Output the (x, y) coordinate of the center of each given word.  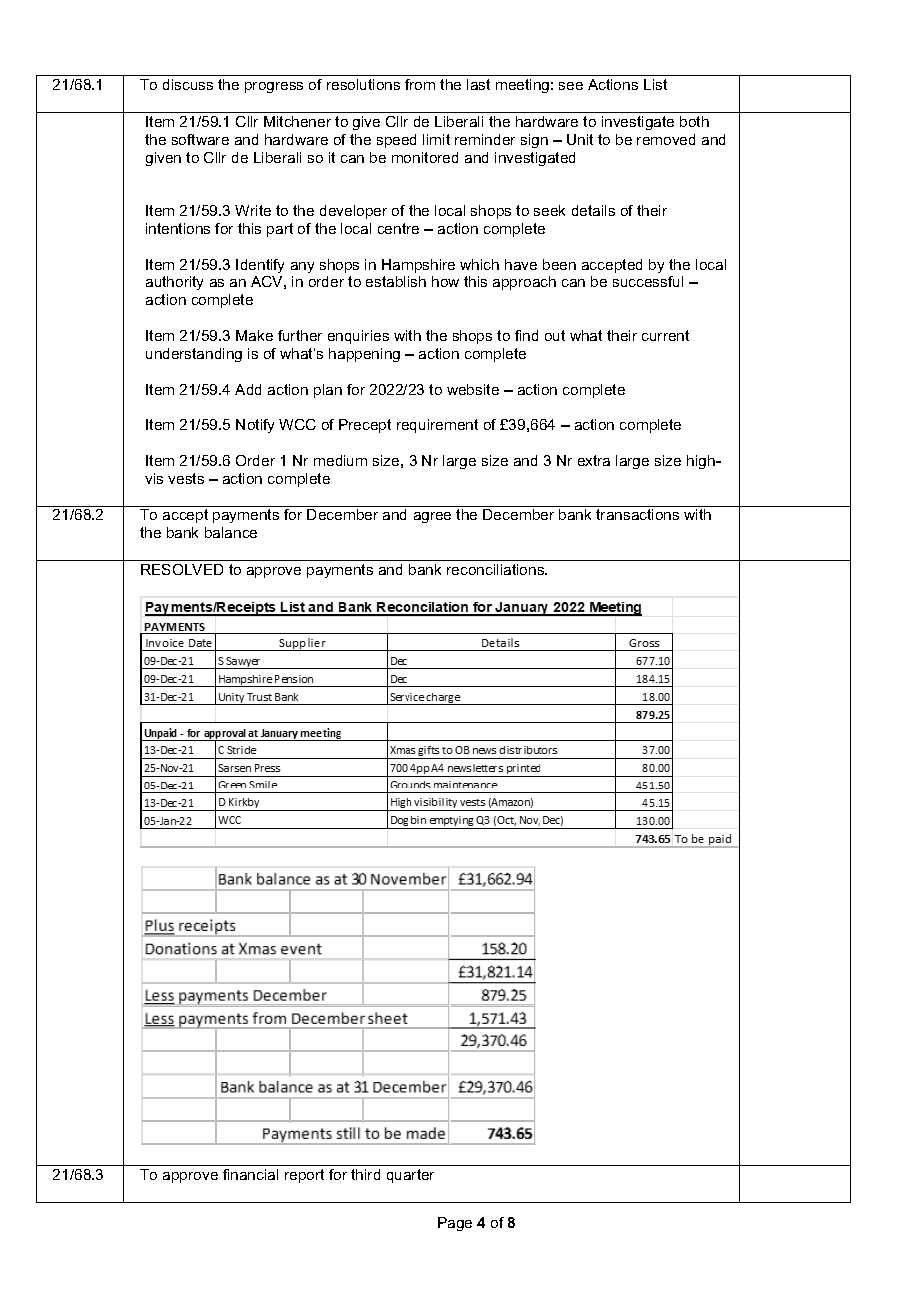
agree (432, 517)
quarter (410, 1176)
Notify (255, 426)
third (365, 1174)
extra (594, 460)
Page (455, 1224)
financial (250, 1174)
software (200, 139)
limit (436, 139)
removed (666, 139)
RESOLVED (182, 569)
